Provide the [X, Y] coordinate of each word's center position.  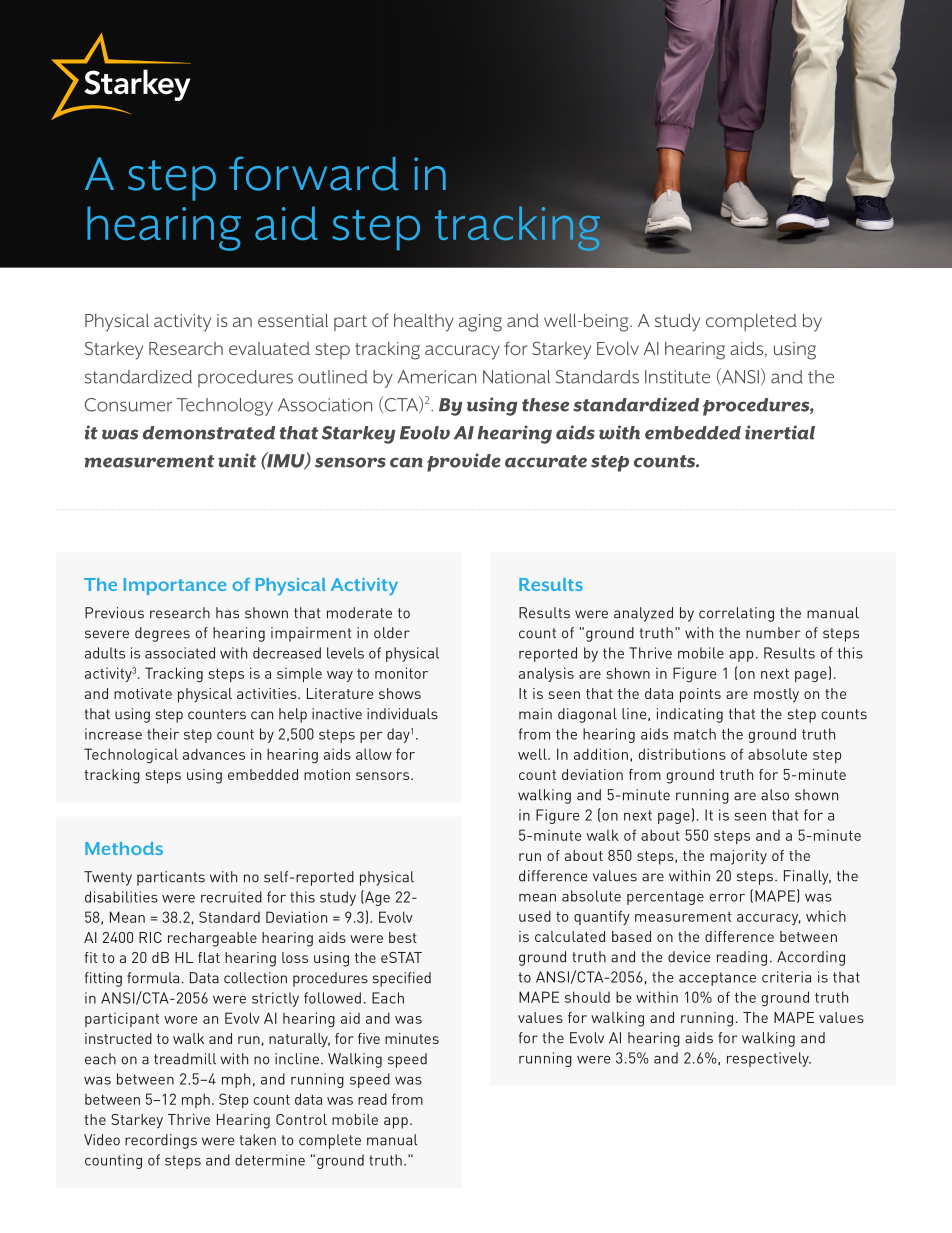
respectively [769, 1059]
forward [314, 173]
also [775, 795]
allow [374, 754]
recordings [161, 1141]
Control [301, 1119]
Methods [124, 848]
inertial [780, 432]
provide [464, 462]
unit [237, 460]
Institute [677, 377]
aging [480, 323]
